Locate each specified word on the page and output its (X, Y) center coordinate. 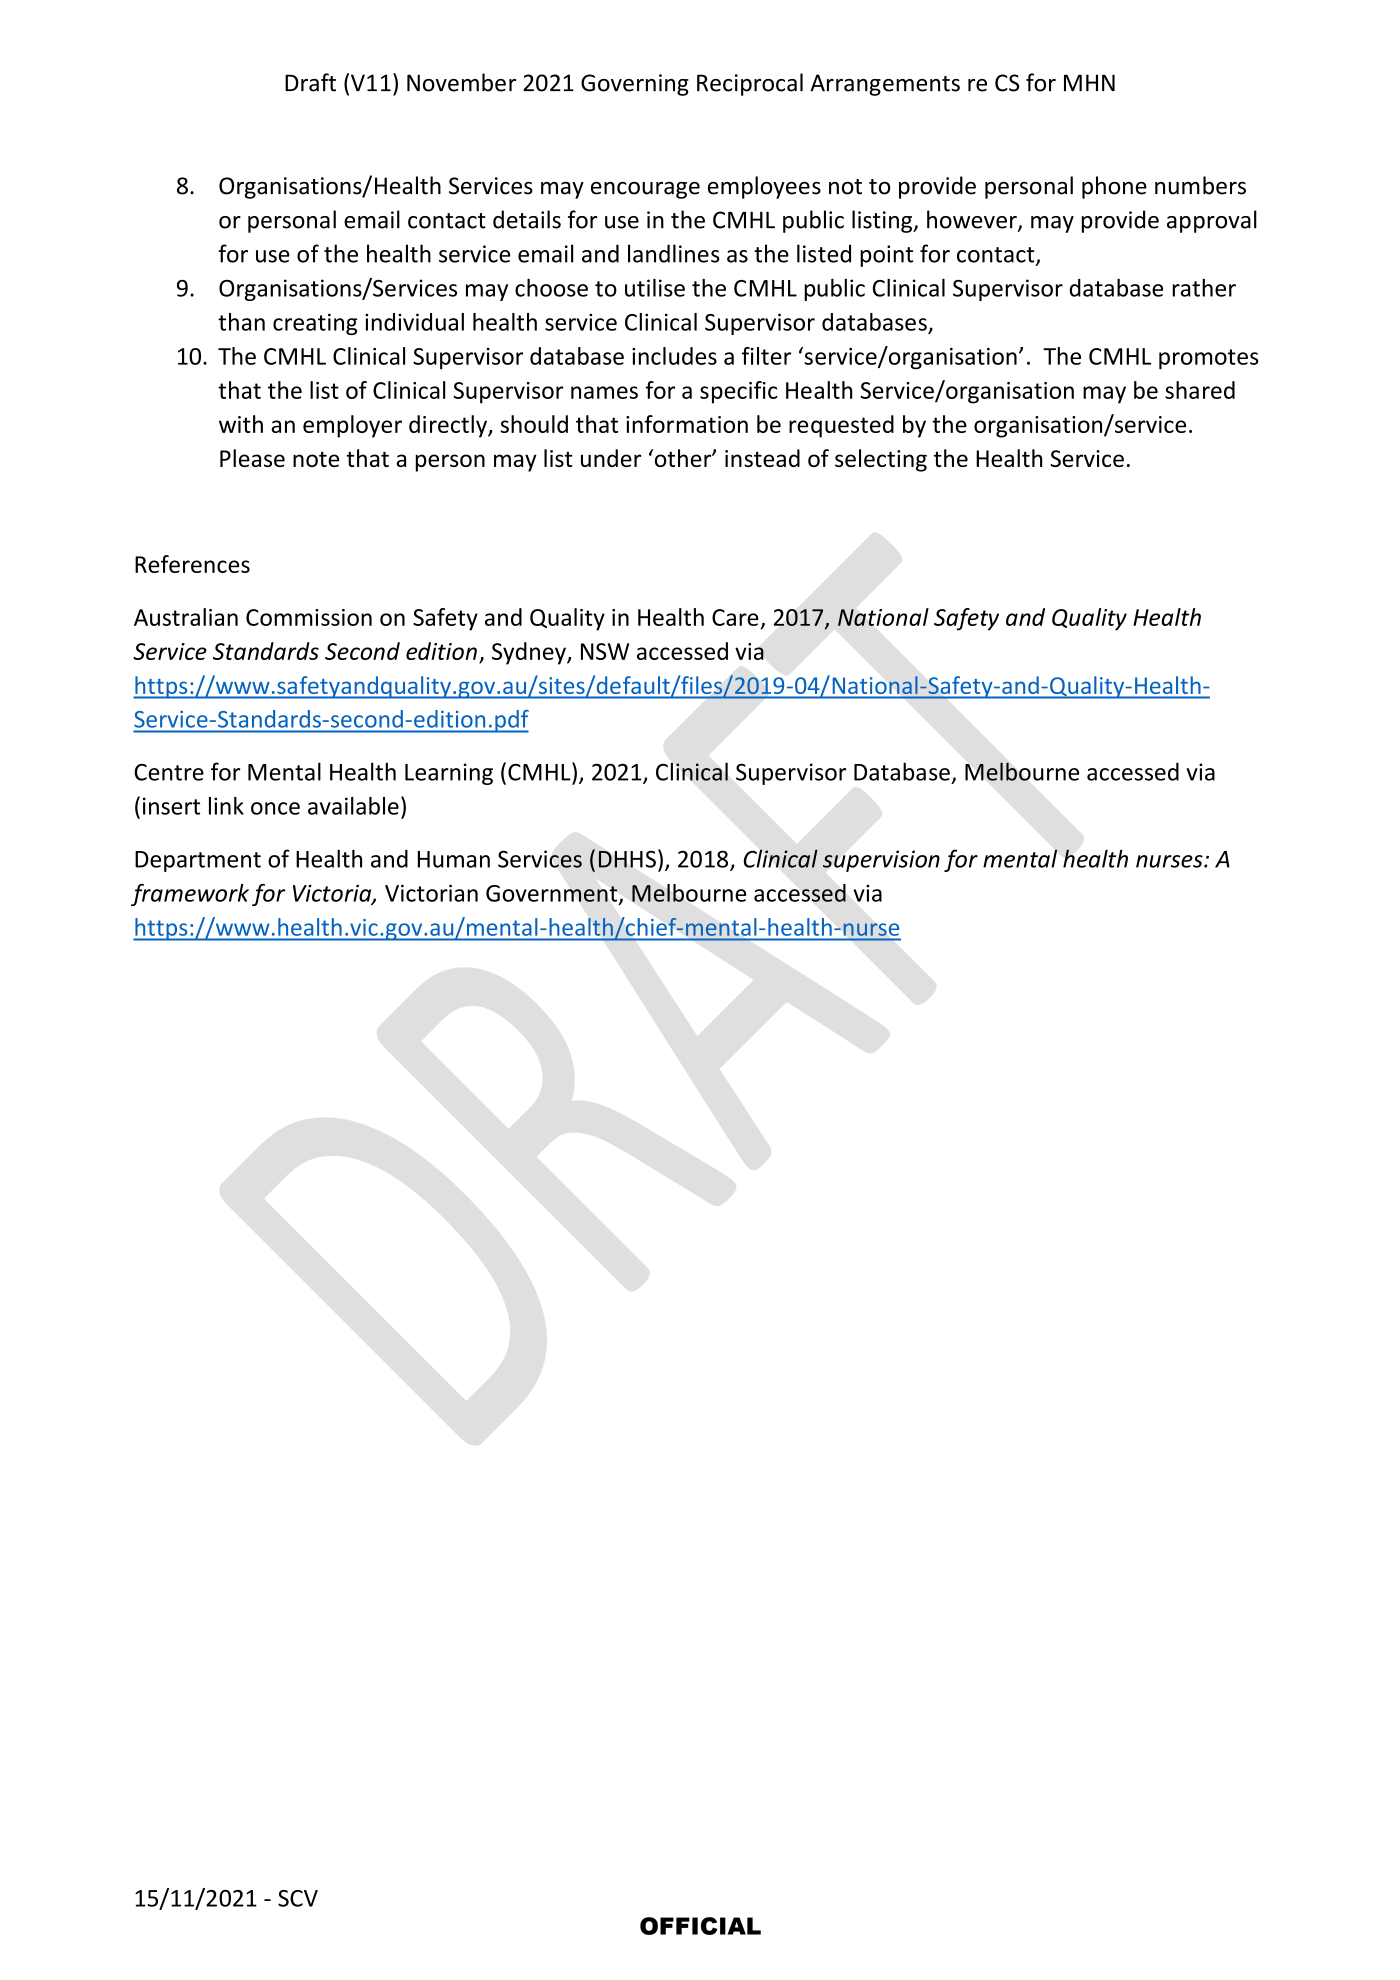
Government (553, 894)
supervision (881, 861)
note (316, 459)
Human (454, 859)
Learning (449, 774)
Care (735, 617)
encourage (645, 190)
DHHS (627, 859)
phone (1114, 187)
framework (190, 895)
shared (1200, 390)
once (275, 808)
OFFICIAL (700, 1926)
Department (198, 861)
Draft (310, 82)
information (687, 424)
